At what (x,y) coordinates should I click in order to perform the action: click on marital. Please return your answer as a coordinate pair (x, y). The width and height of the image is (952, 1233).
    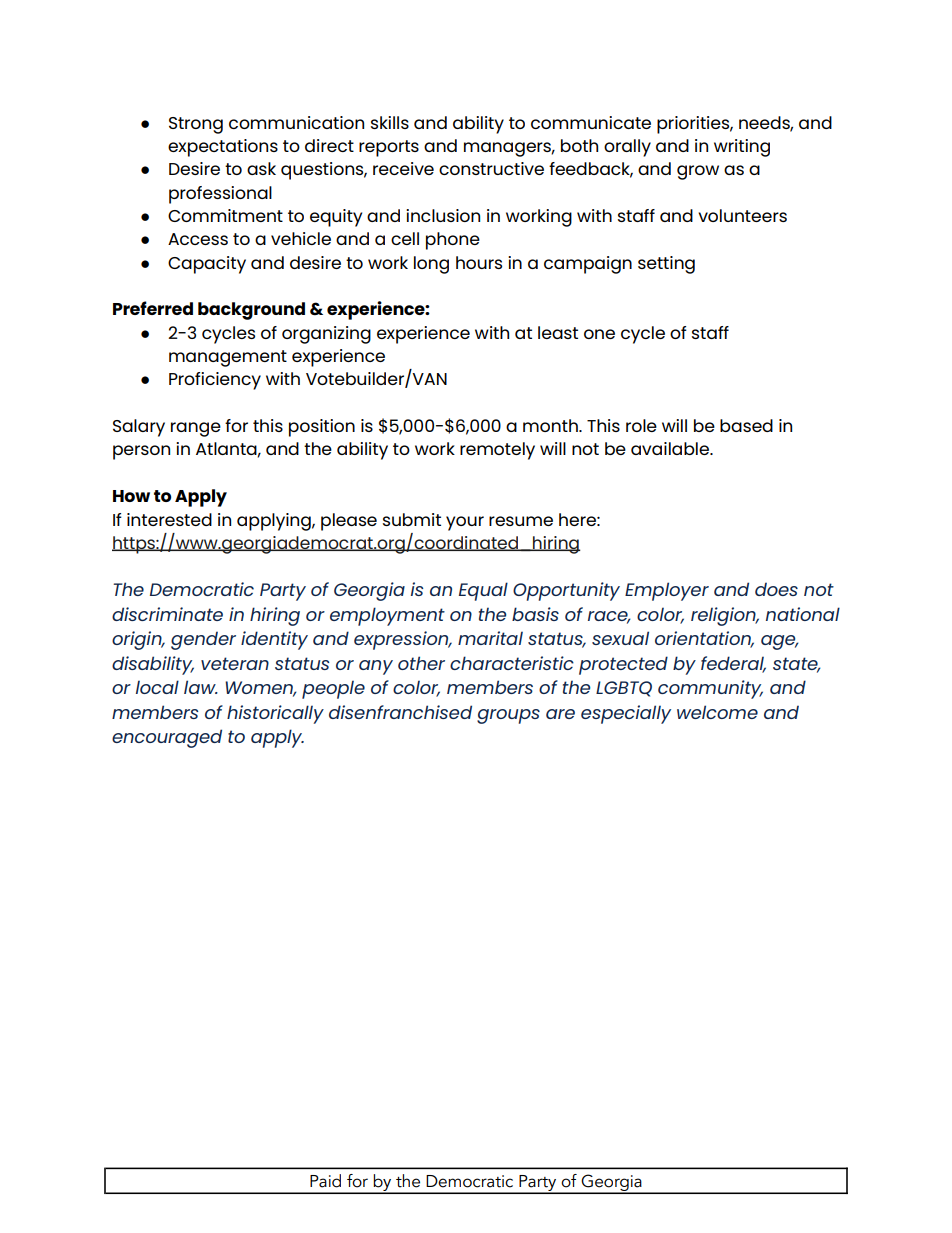
    Looking at the image, I should click on (490, 638).
